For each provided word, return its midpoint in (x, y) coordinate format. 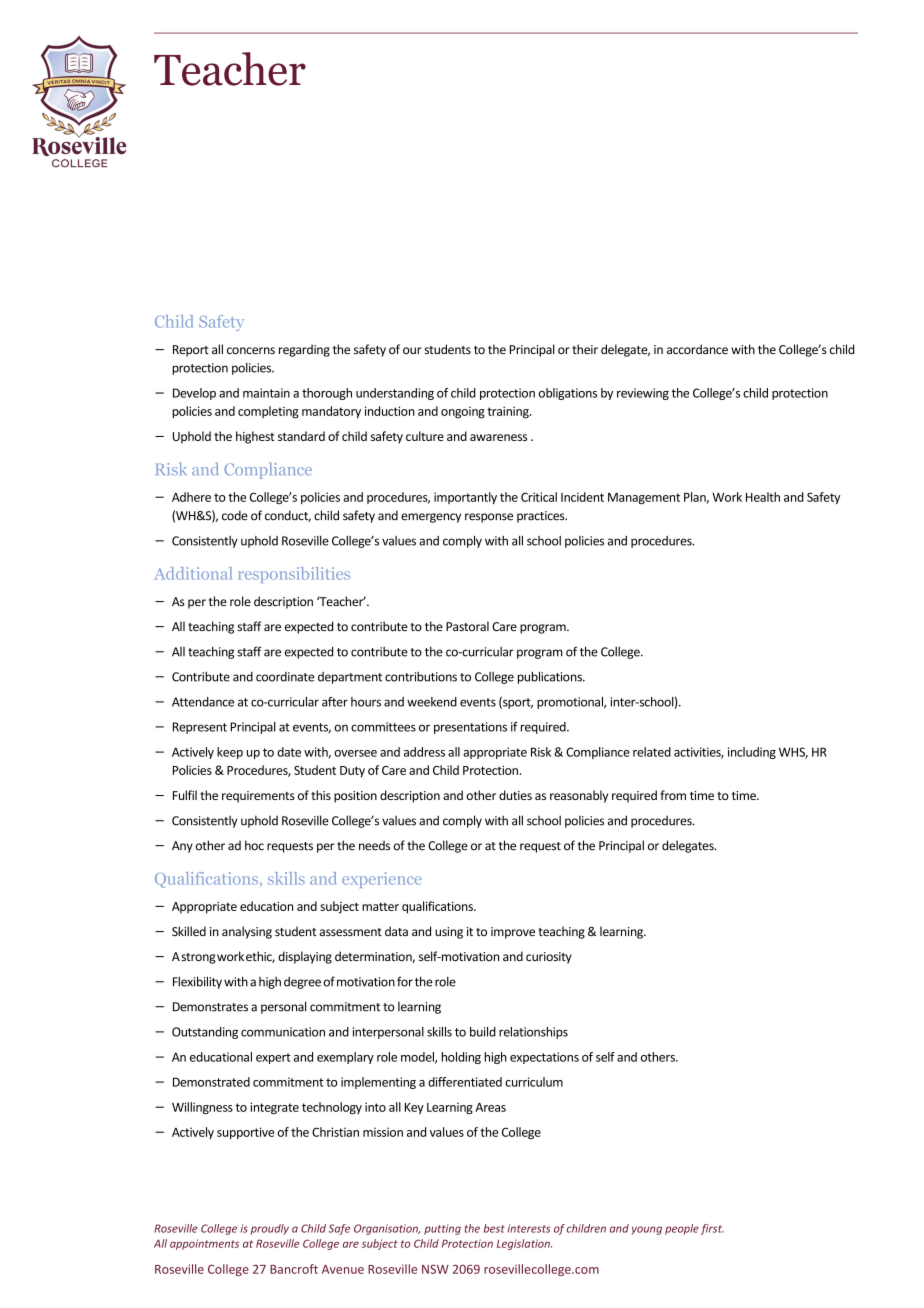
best (494, 1228)
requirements (258, 797)
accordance (697, 349)
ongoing (463, 413)
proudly (270, 1229)
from (673, 795)
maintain (266, 393)
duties (515, 795)
